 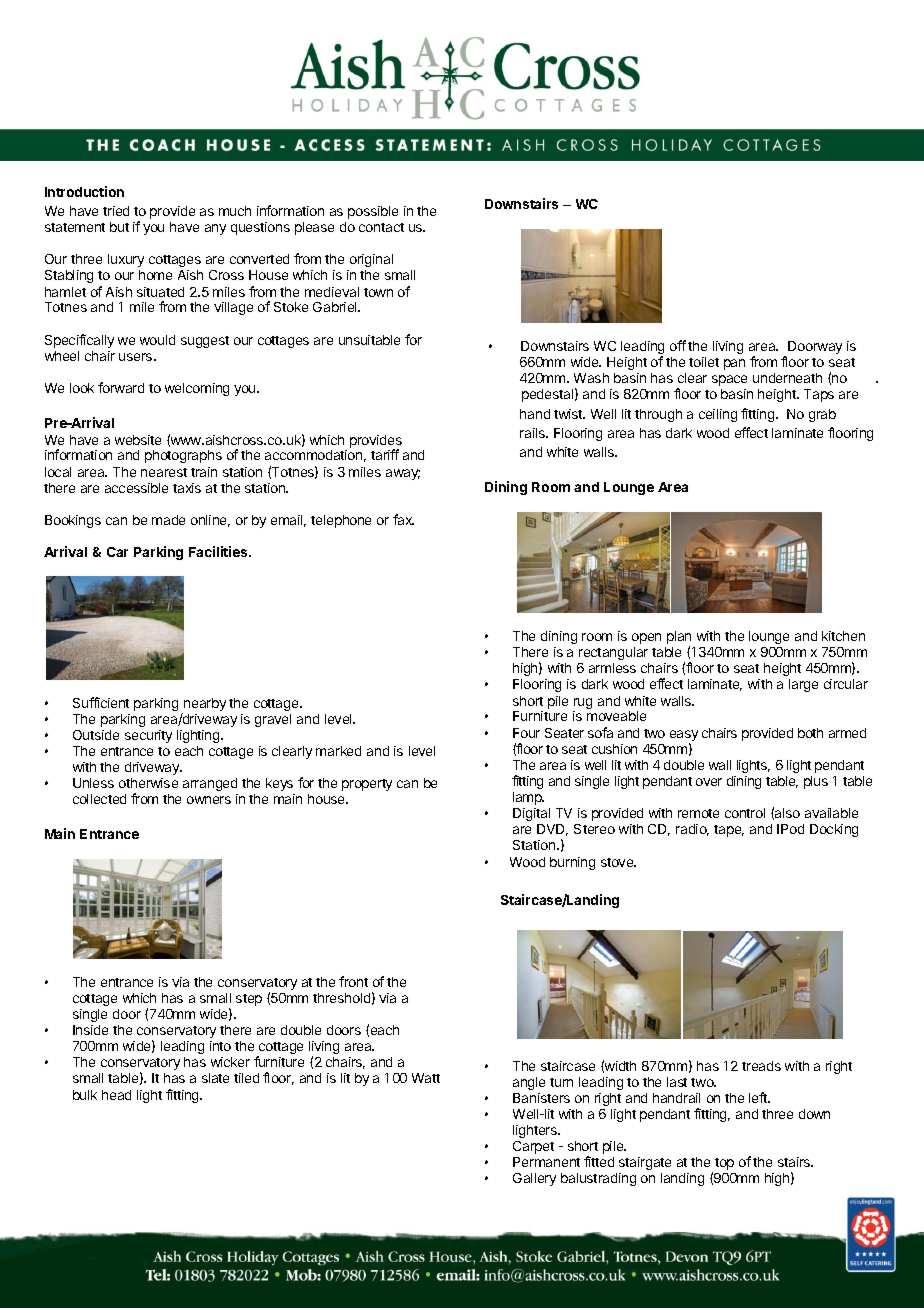 I want to click on off, so click(x=678, y=345).
